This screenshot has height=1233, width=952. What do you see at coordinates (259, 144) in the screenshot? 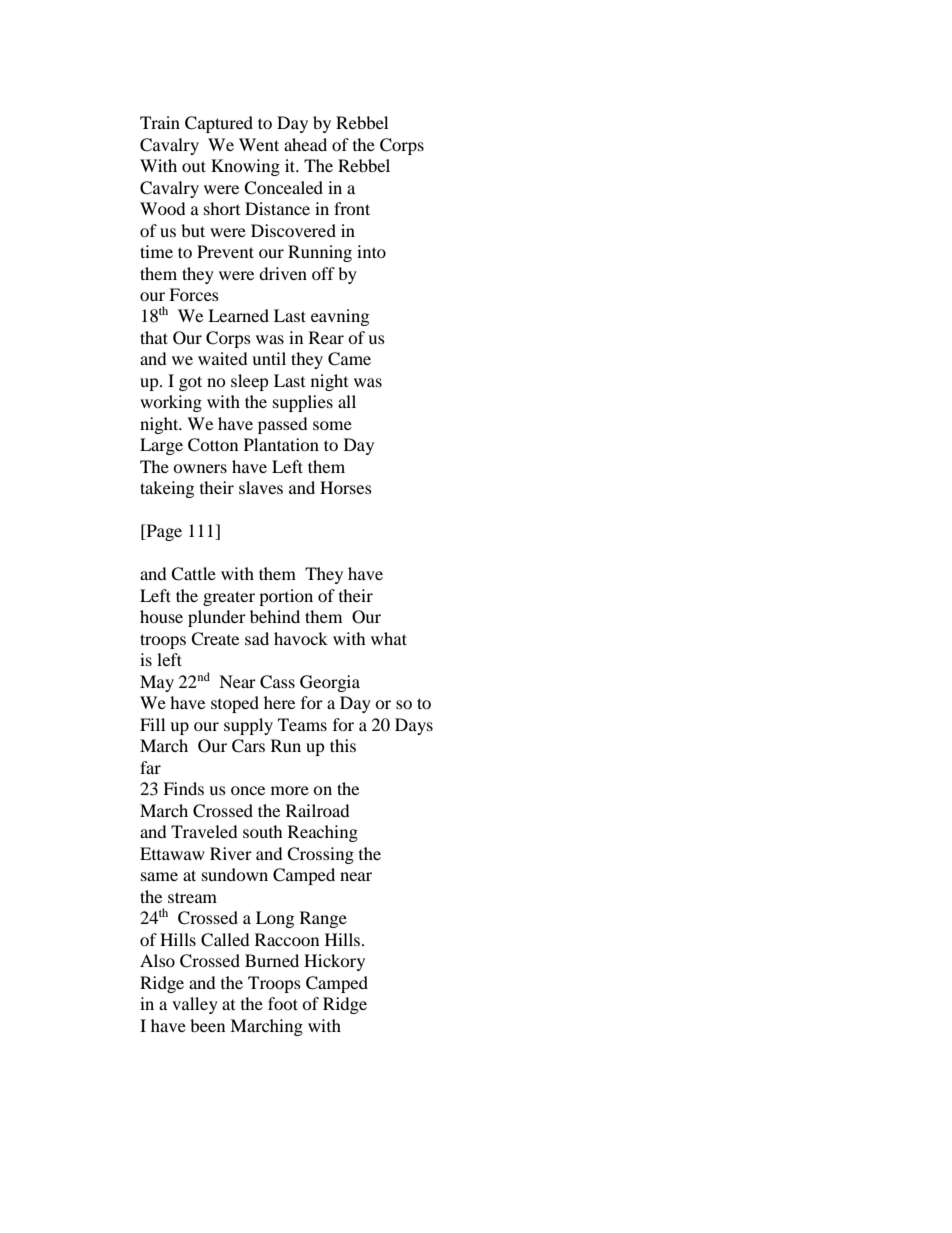
I see `Went` at bounding box center [259, 144].
